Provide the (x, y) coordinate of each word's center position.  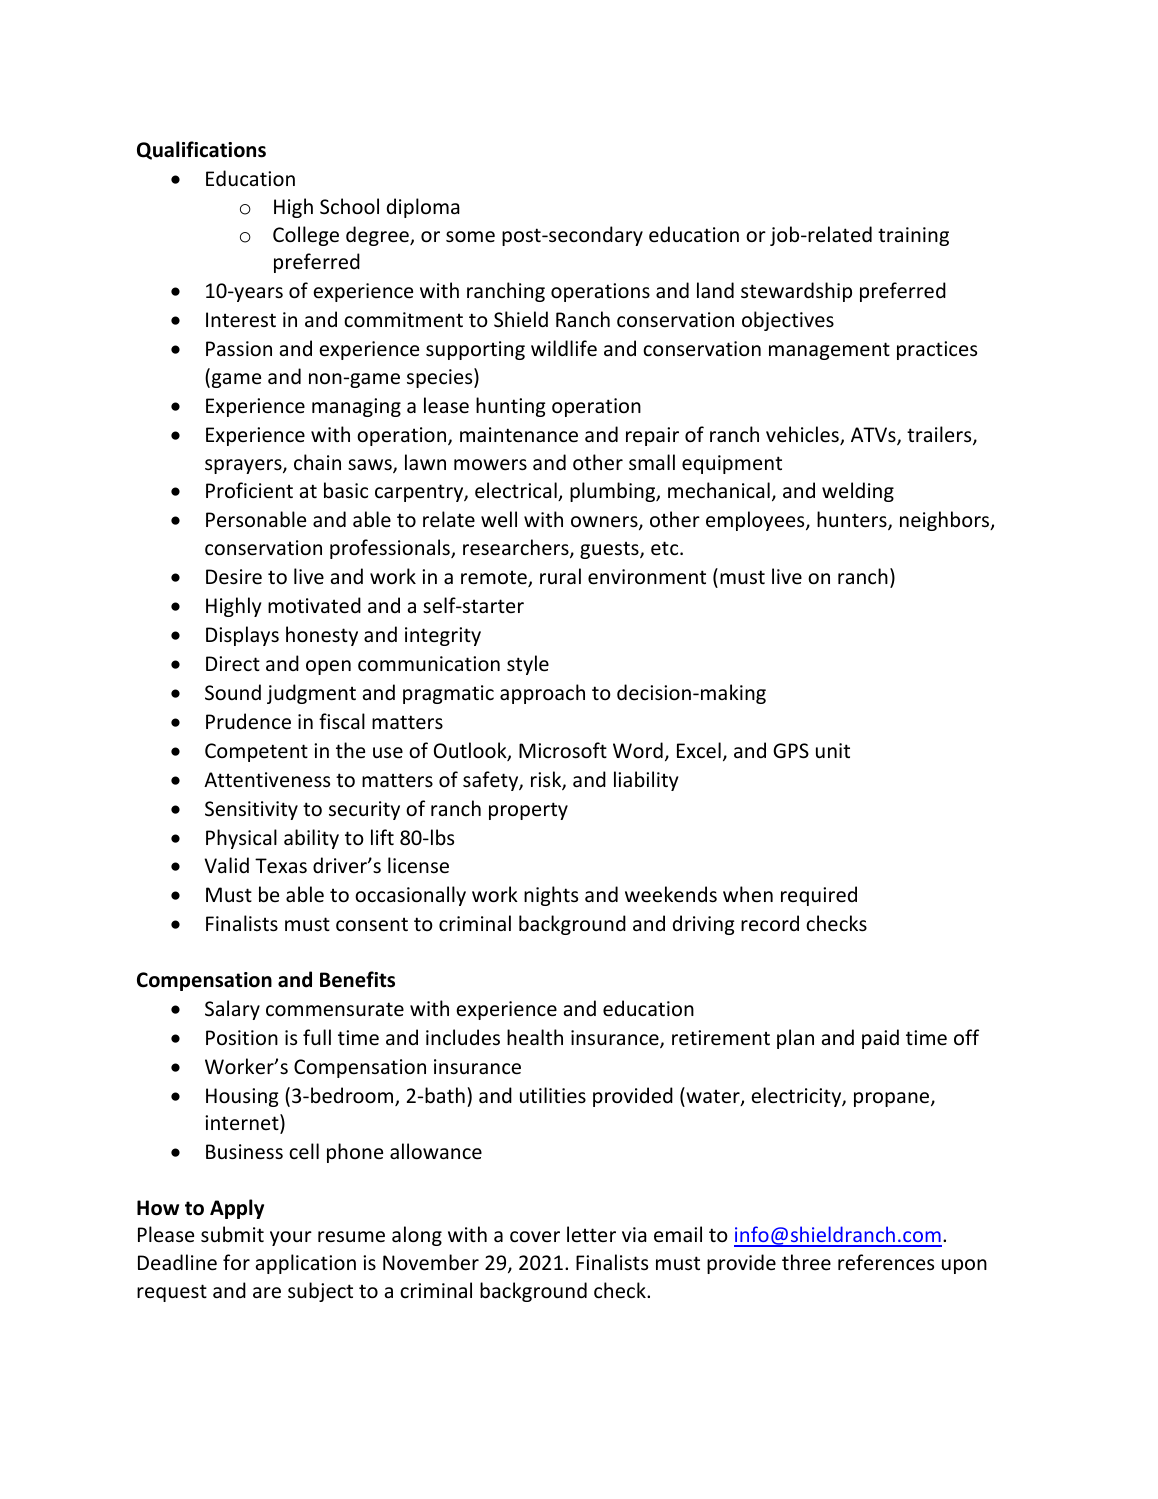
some (470, 237)
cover (535, 1237)
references (886, 1262)
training (913, 236)
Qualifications (201, 150)
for (236, 1262)
